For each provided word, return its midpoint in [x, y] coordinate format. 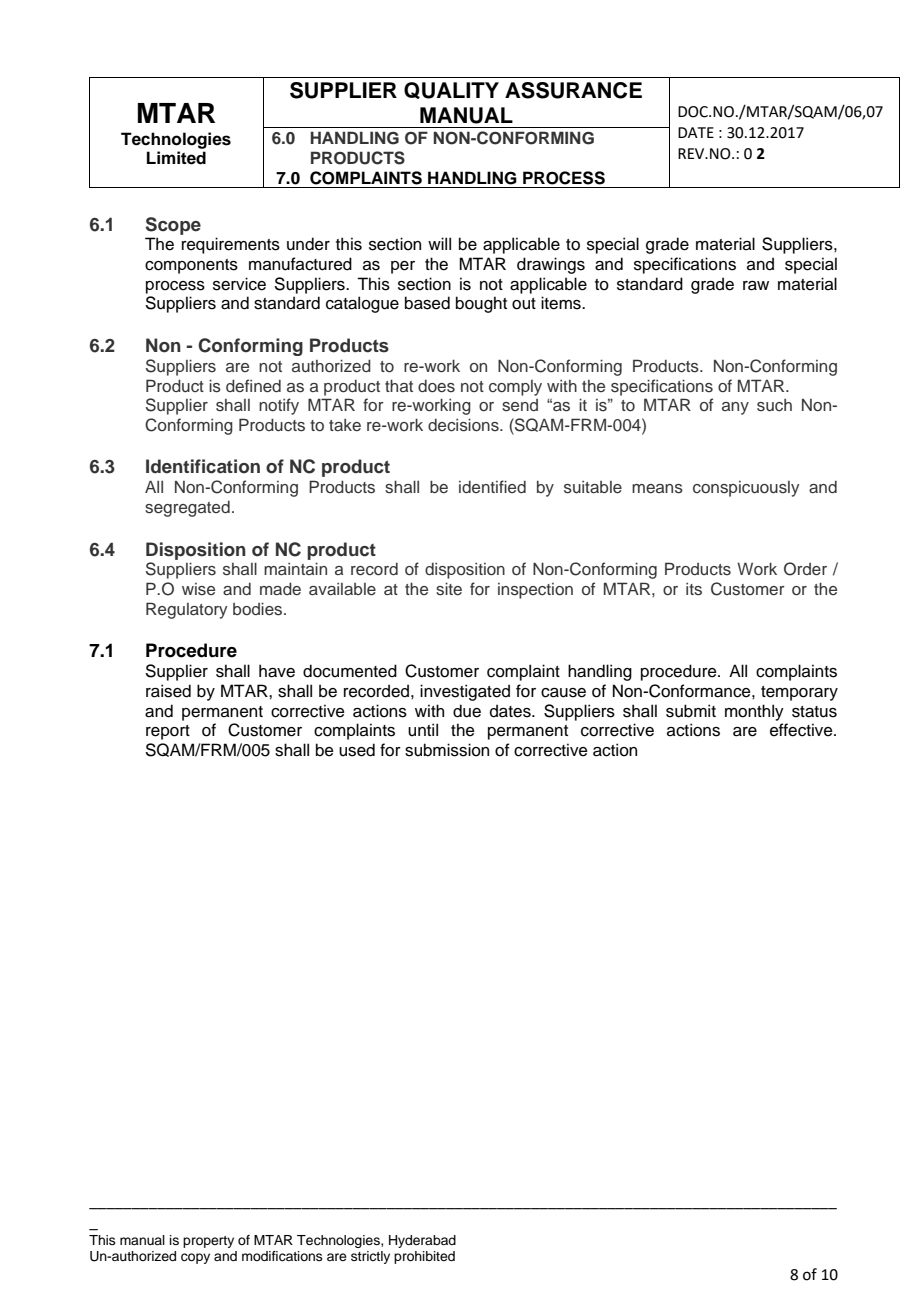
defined [253, 385]
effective [802, 730]
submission [447, 750]
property [208, 1242]
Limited [176, 158]
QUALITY [451, 90]
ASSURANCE [573, 90]
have [277, 671]
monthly [754, 712]
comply [515, 388]
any [735, 408]
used [357, 750]
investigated [465, 692]
